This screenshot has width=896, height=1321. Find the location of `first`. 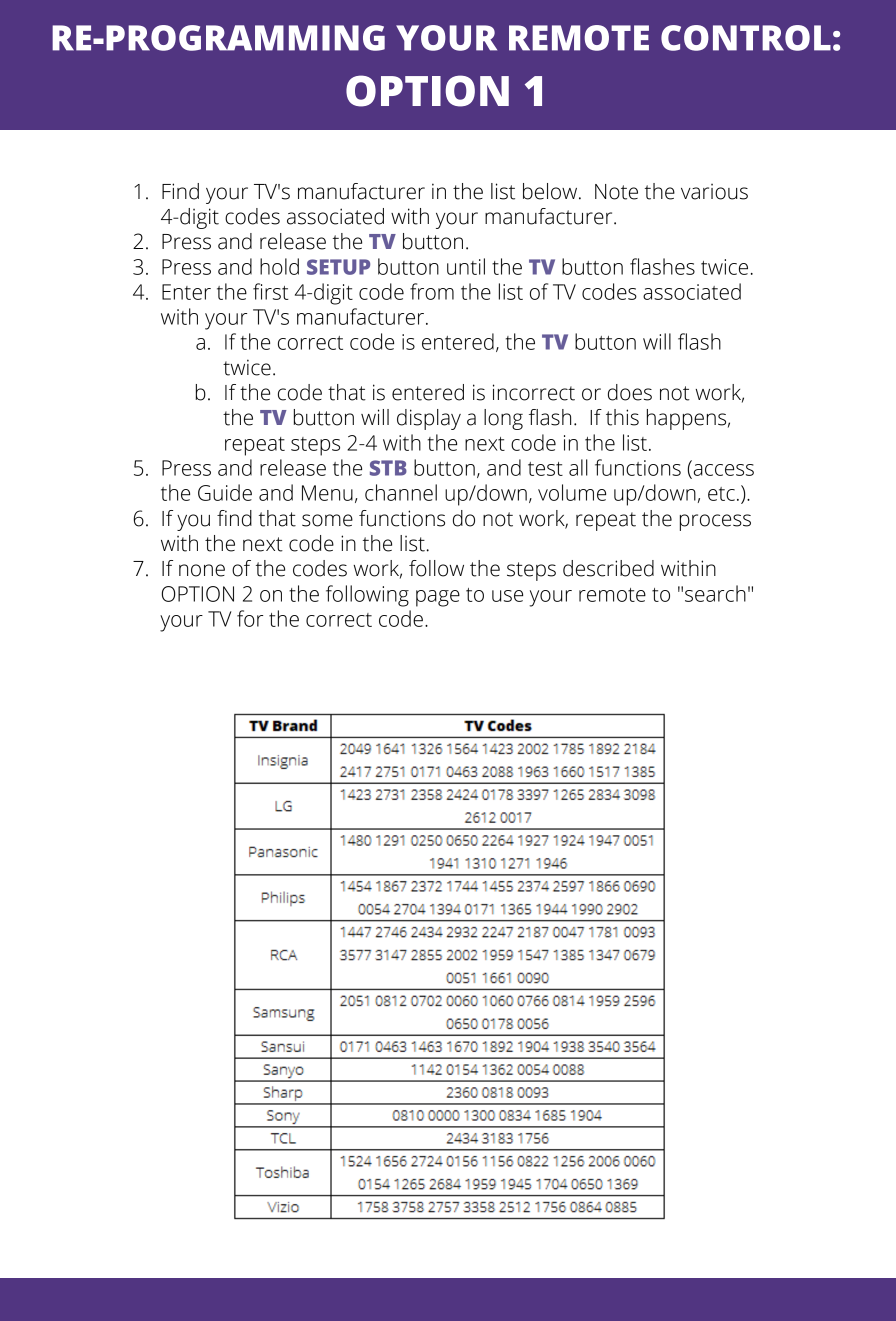

first is located at coordinates (271, 291).
